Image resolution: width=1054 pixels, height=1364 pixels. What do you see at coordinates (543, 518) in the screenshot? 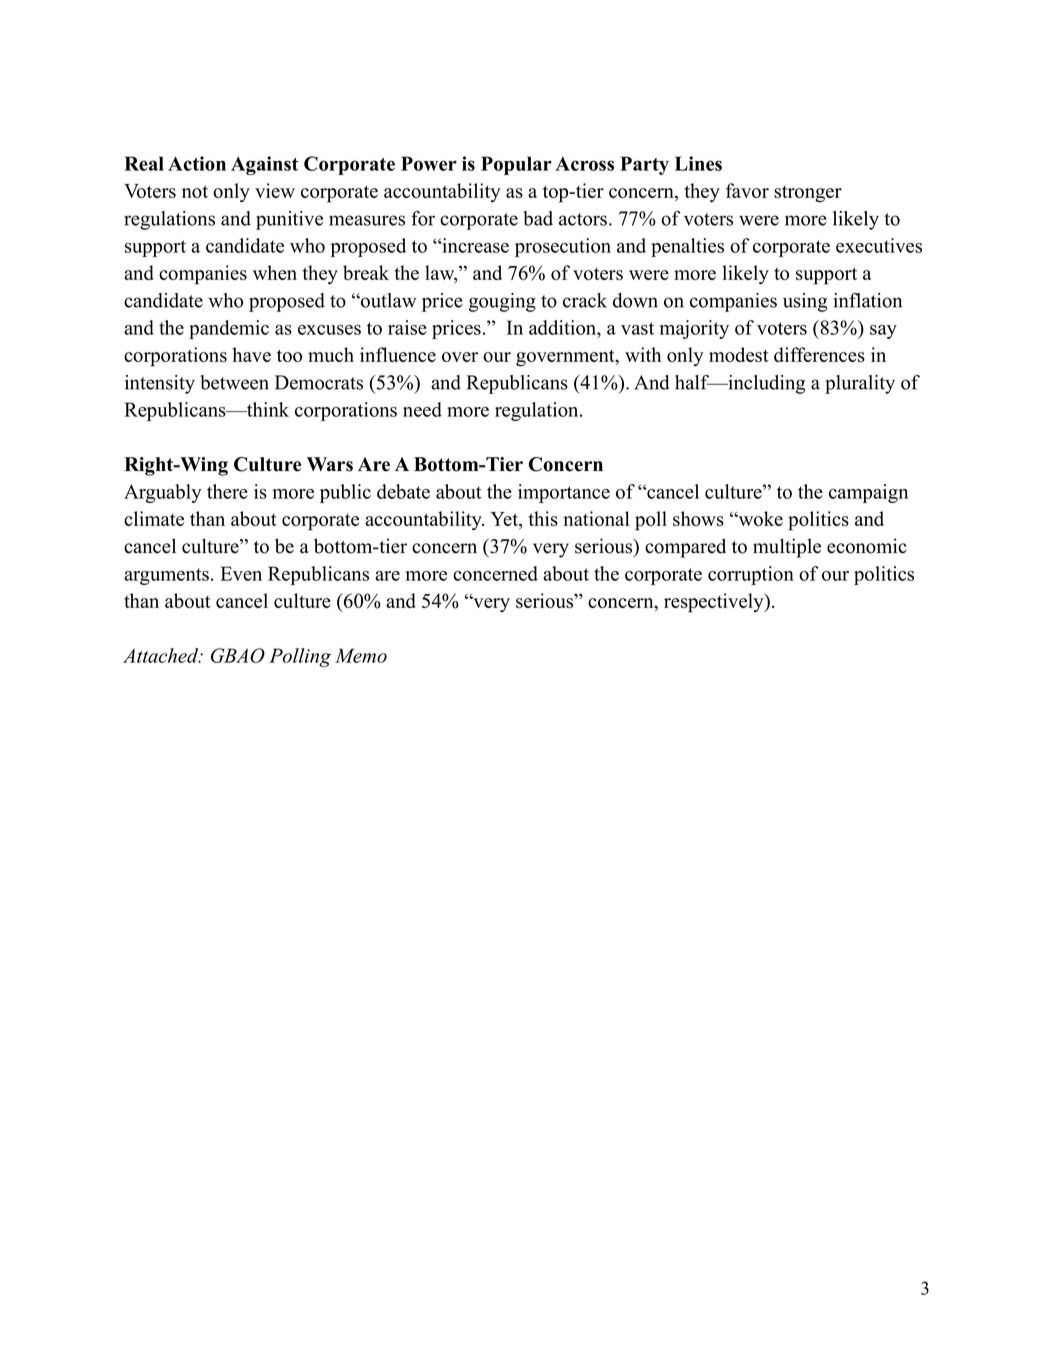
I see `this` at bounding box center [543, 518].
